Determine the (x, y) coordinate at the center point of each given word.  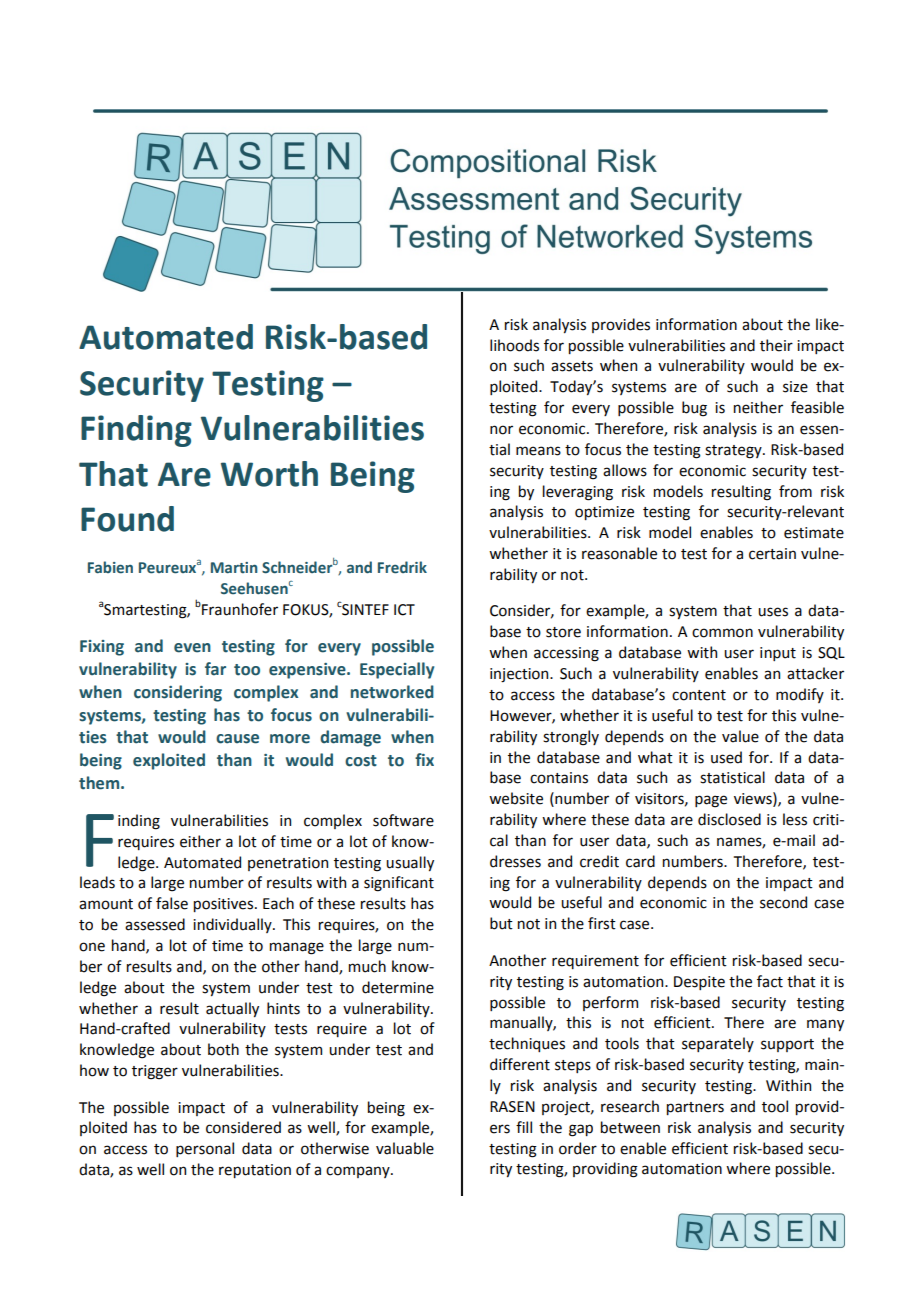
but (501, 923)
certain (772, 554)
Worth (269, 474)
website (516, 798)
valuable (405, 1148)
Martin (234, 567)
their (776, 345)
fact (770, 981)
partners (695, 1108)
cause (237, 739)
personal (205, 1149)
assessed (155, 924)
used (726, 757)
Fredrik (402, 567)
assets (572, 366)
